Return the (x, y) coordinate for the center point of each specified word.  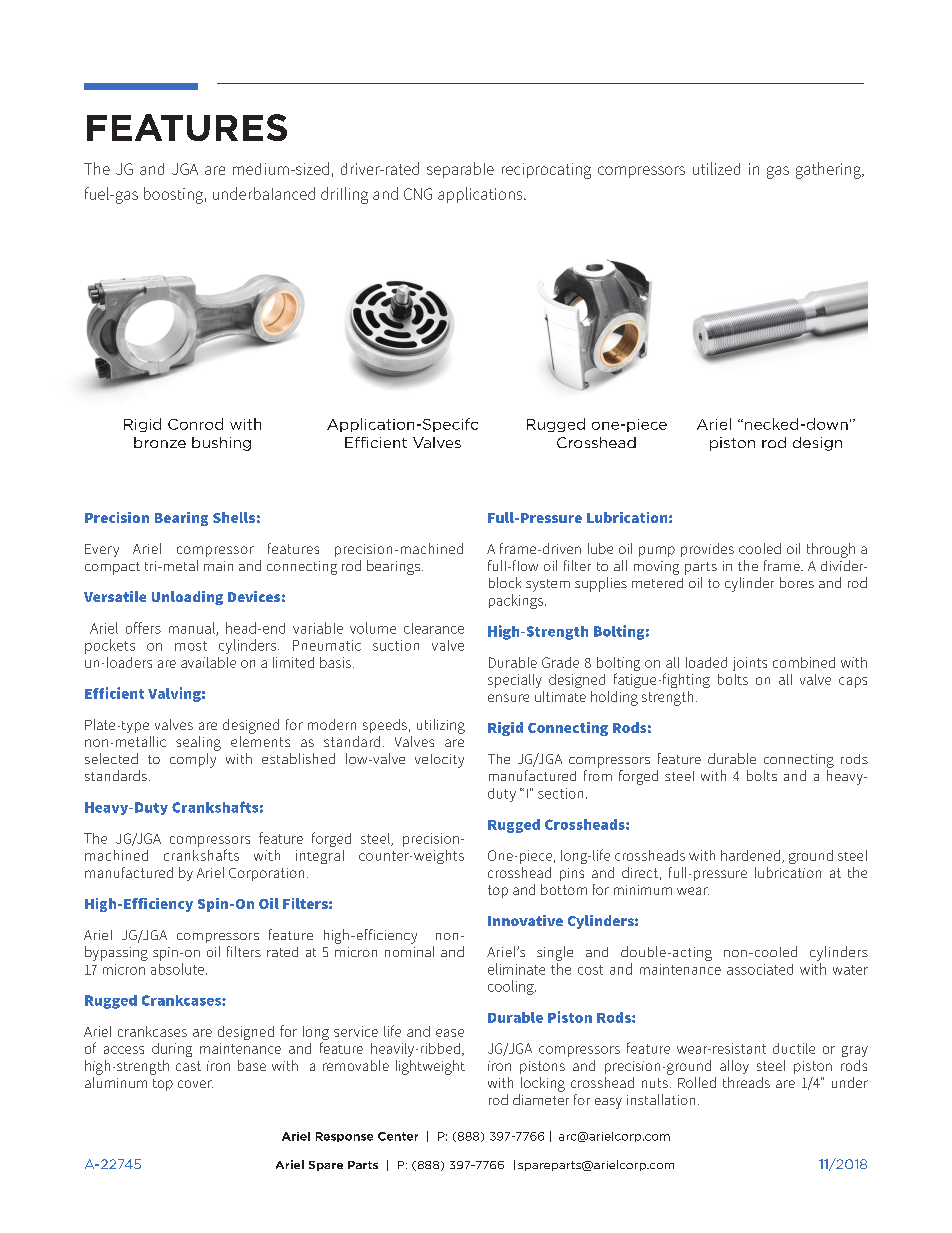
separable (460, 170)
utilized (716, 168)
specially (515, 681)
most (191, 646)
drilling (344, 195)
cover (195, 1084)
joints (750, 664)
